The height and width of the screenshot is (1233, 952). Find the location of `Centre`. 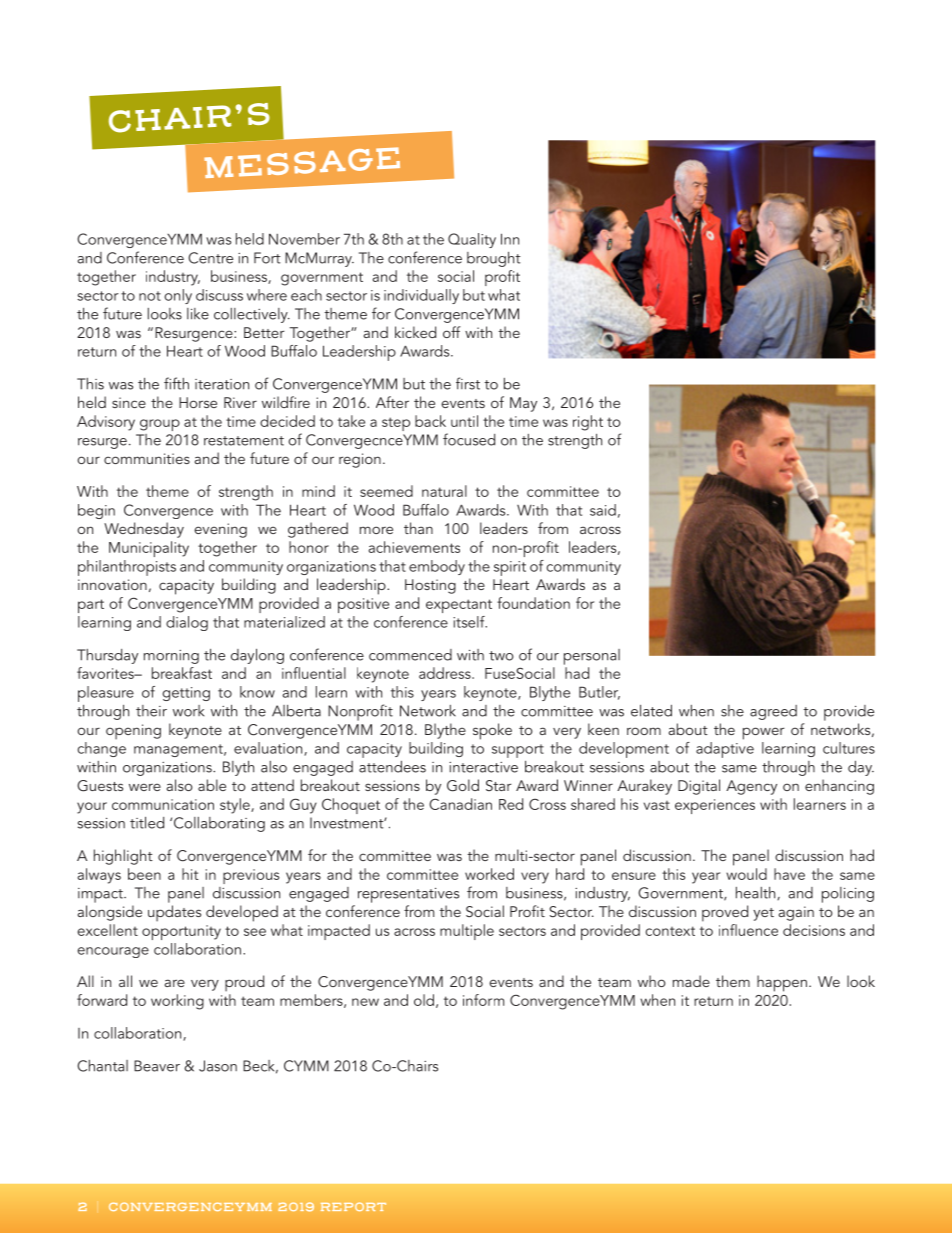

Centre is located at coordinates (210, 258).
